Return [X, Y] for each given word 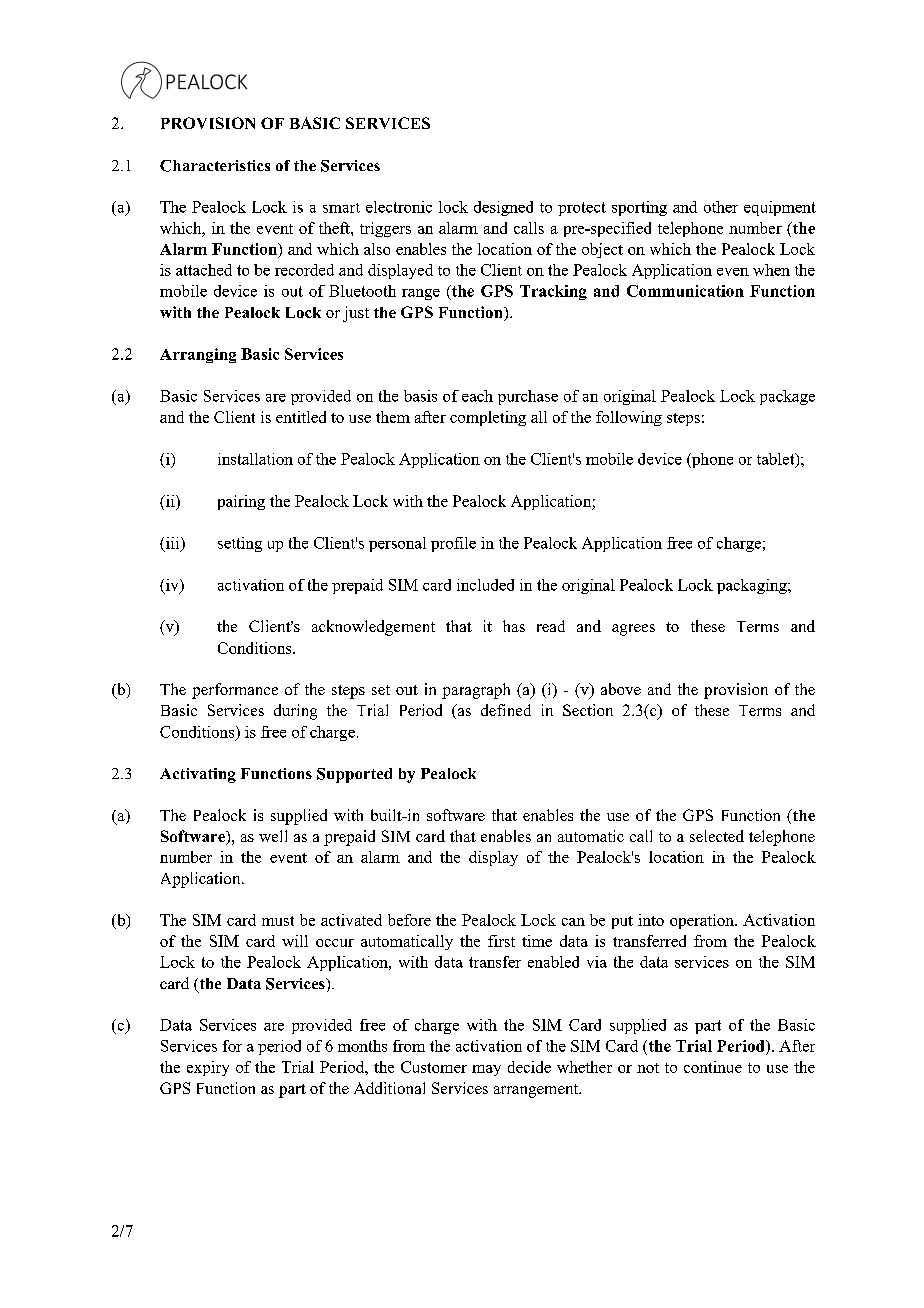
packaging [753, 586]
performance [235, 691]
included [485, 585]
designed [503, 208]
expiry [208, 1068]
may [486, 1070]
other [721, 207]
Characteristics [215, 166]
